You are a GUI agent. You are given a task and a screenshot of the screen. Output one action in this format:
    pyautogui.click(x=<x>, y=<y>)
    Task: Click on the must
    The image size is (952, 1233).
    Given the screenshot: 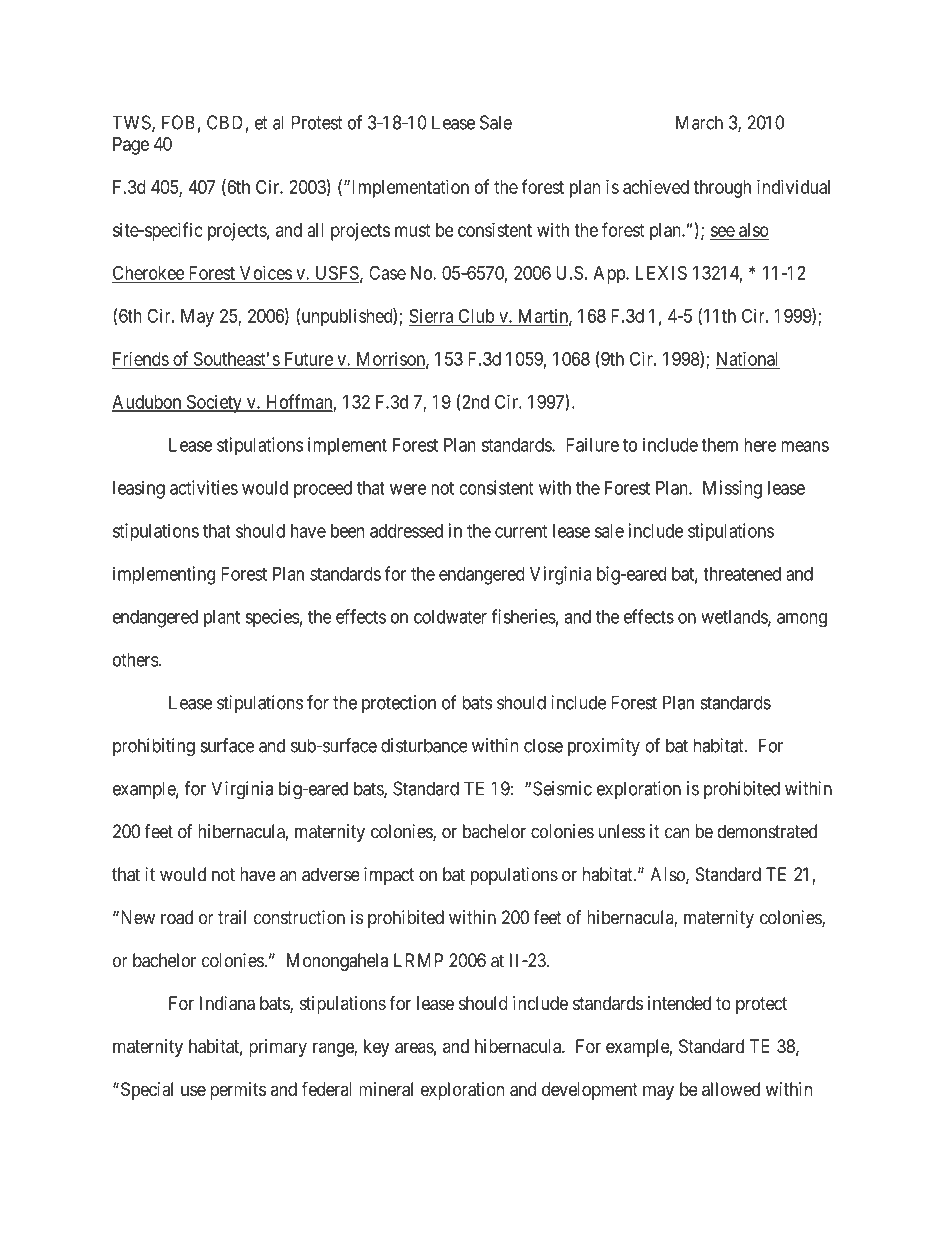 What is the action you would take?
    pyautogui.click(x=412, y=230)
